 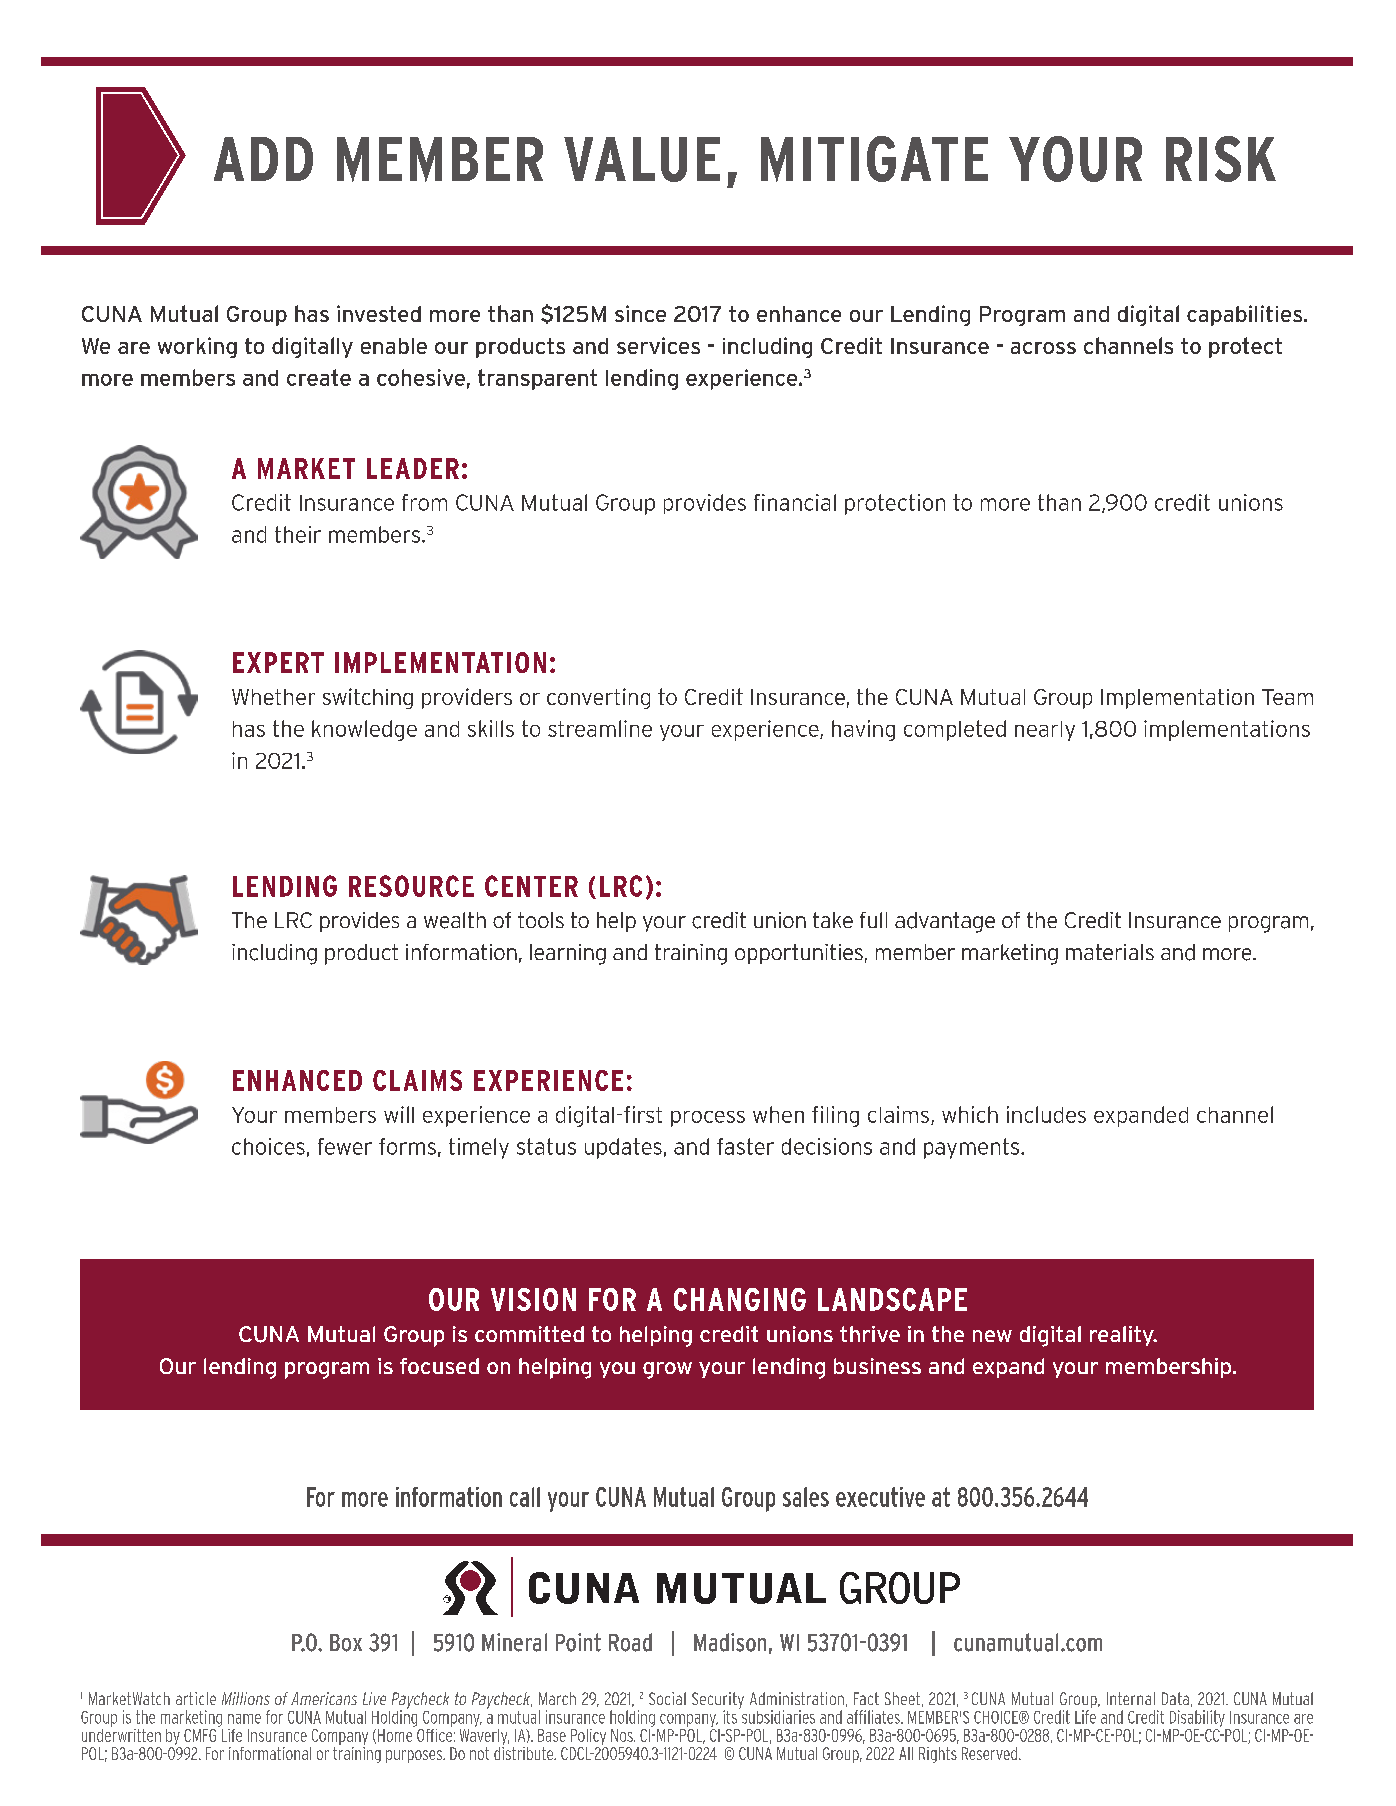 I want to click on RISK, so click(x=1221, y=159).
